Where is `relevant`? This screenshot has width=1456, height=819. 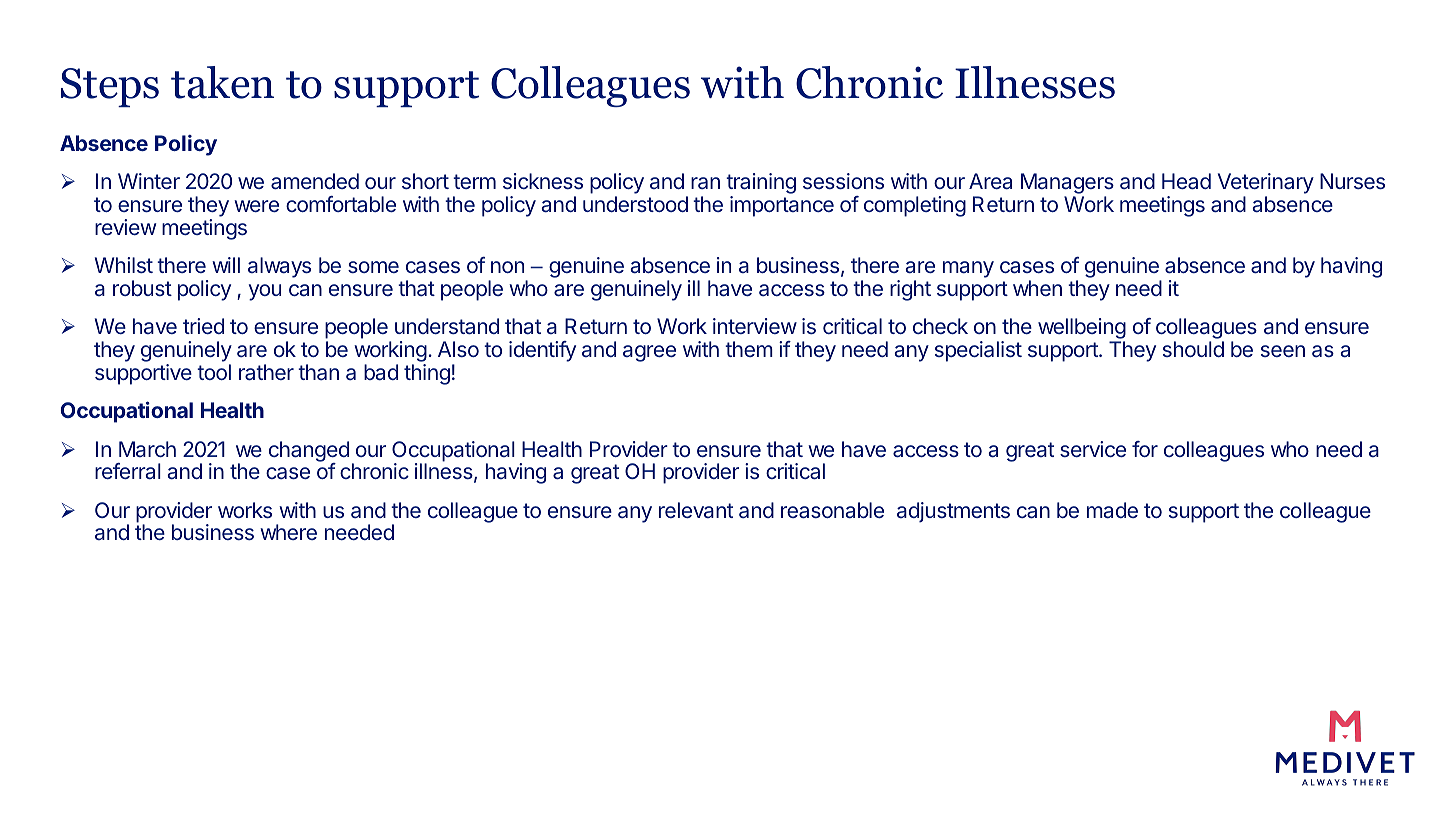 relevant is located at coordinates (696, 510).
